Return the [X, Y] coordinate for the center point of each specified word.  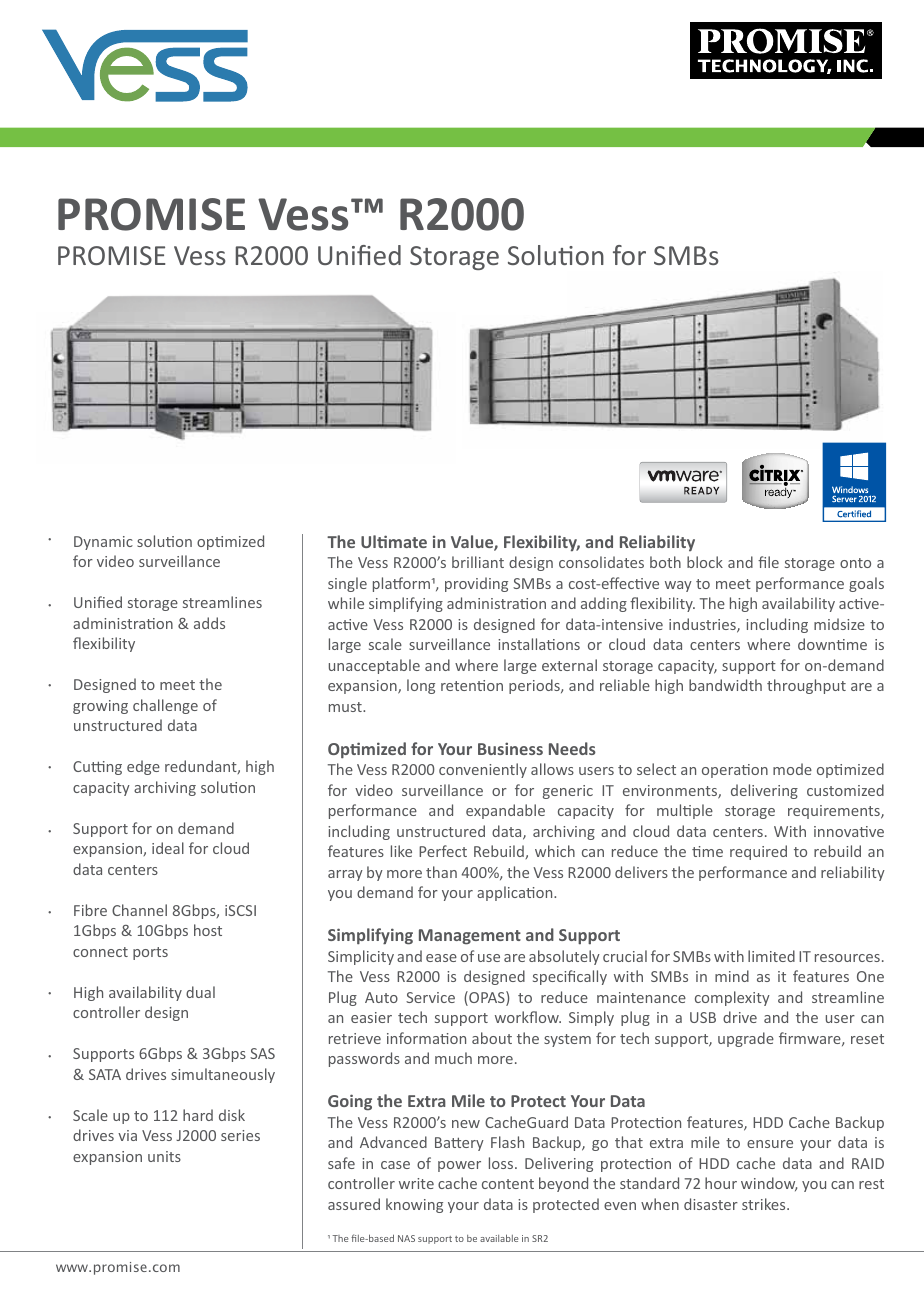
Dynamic [103, 543]
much [453, 1058]
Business [510, 748]
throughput [806, 686]
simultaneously [223, 1075]
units [164, 1156]
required [758, 852]
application [516, 893]
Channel [139, 910]
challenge [165, 706]
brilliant [478, 562]
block [705, 562]
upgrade [746, 1039]
